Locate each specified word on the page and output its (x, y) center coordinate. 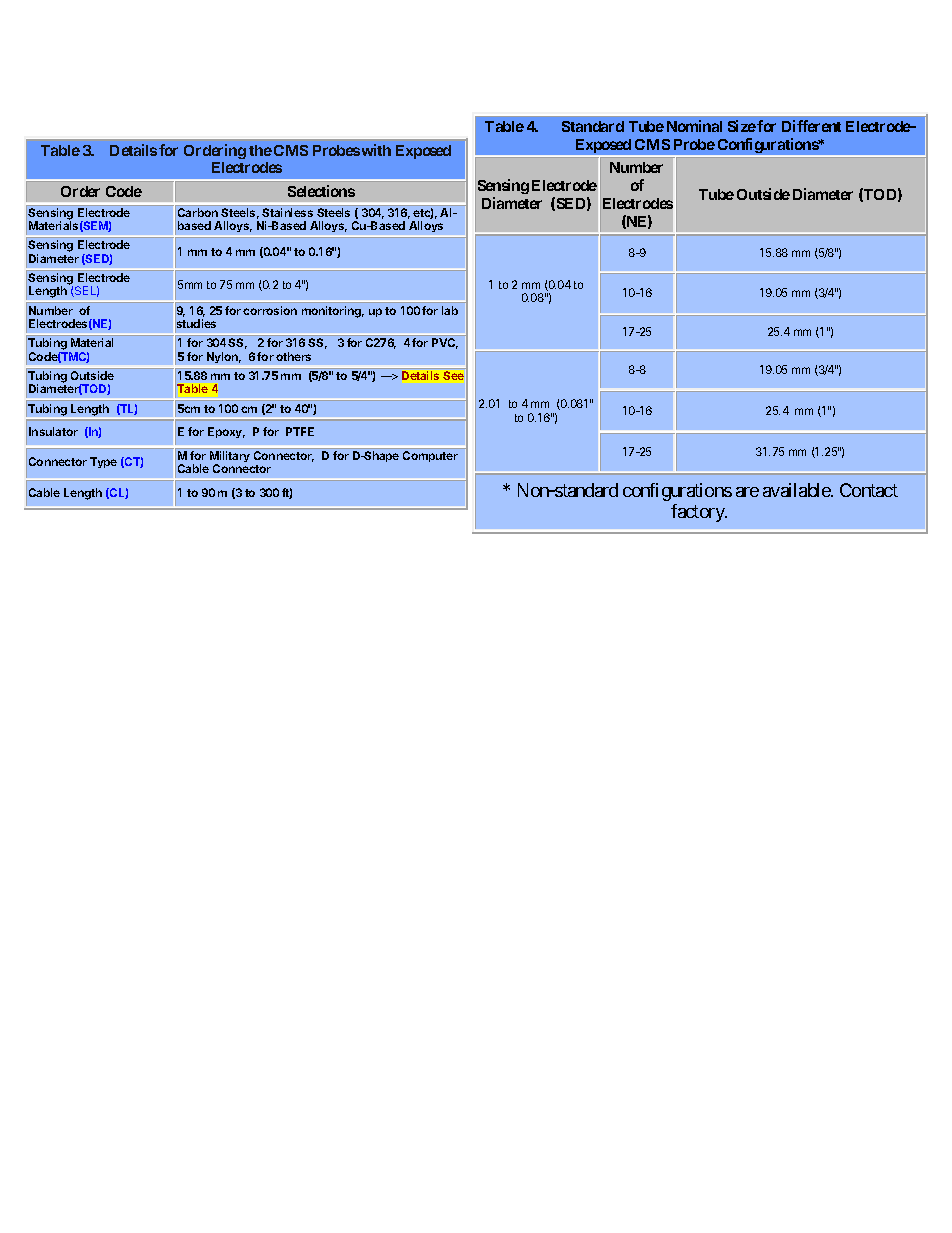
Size (742, 126)
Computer (430, 456)
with (376, 150)
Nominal (694, 126)
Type (103, 462)
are (747, 492)
